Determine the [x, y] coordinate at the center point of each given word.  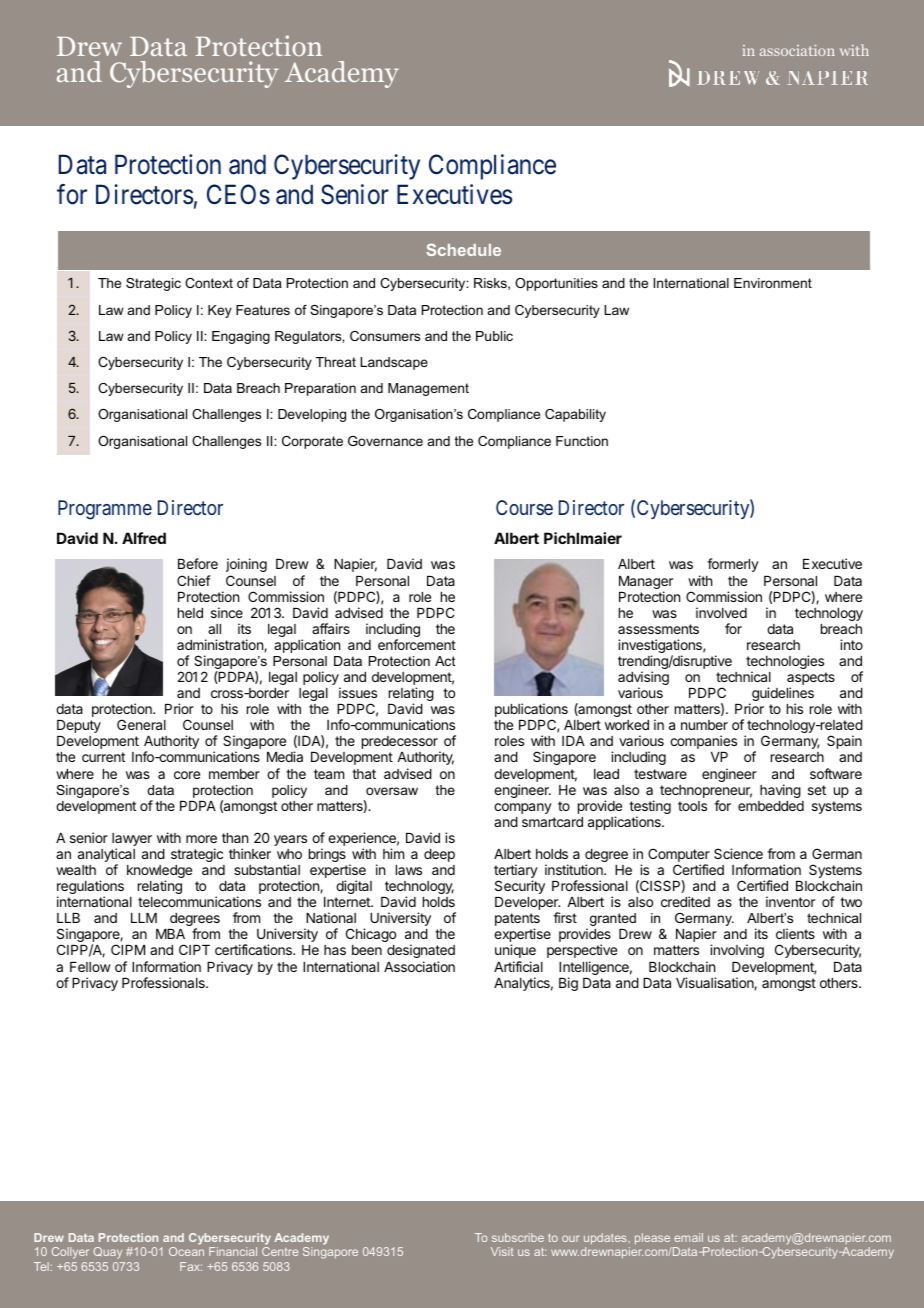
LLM [144, 918]
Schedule [463, 249]
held [190, 613]
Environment [773, 283]
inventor [790, 901]
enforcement [417, 644]
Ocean [186, 1251]
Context [209, 283]
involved [721, 612]
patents [517, 921]
